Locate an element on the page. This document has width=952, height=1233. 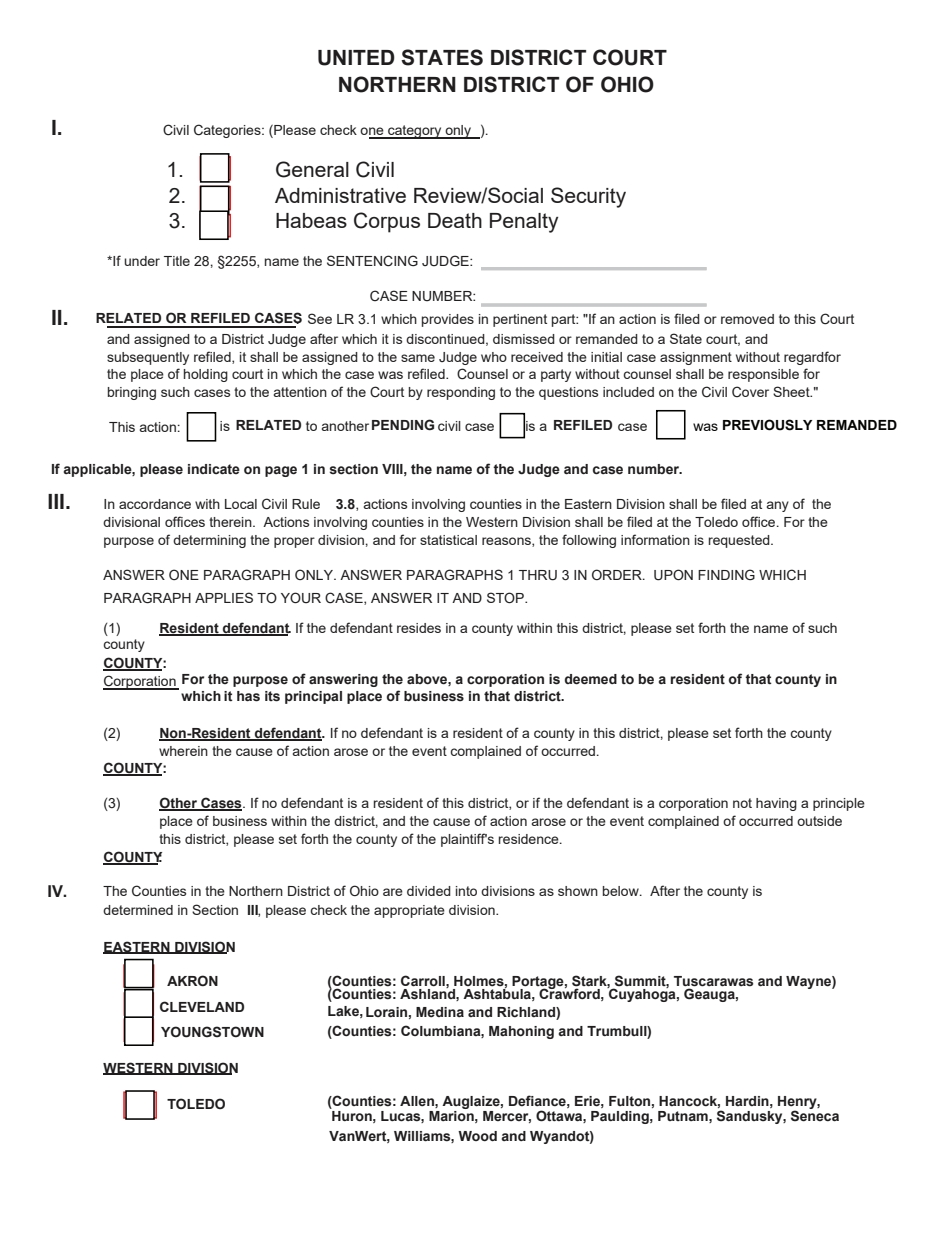
APPLIES is located at coordinates (224, 597).
